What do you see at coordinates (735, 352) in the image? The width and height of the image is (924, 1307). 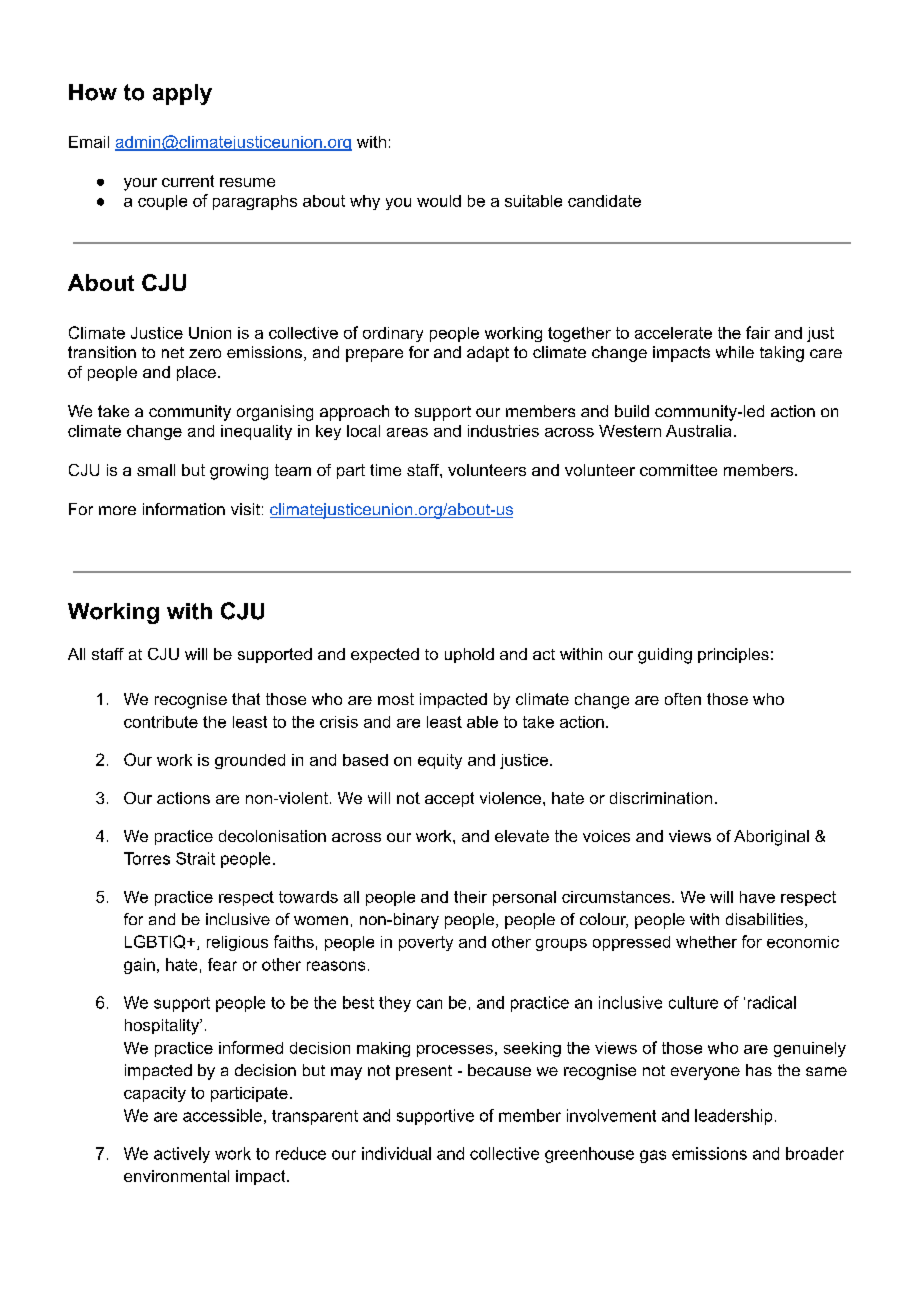 I see `while` at bounding box center [735, 352].
